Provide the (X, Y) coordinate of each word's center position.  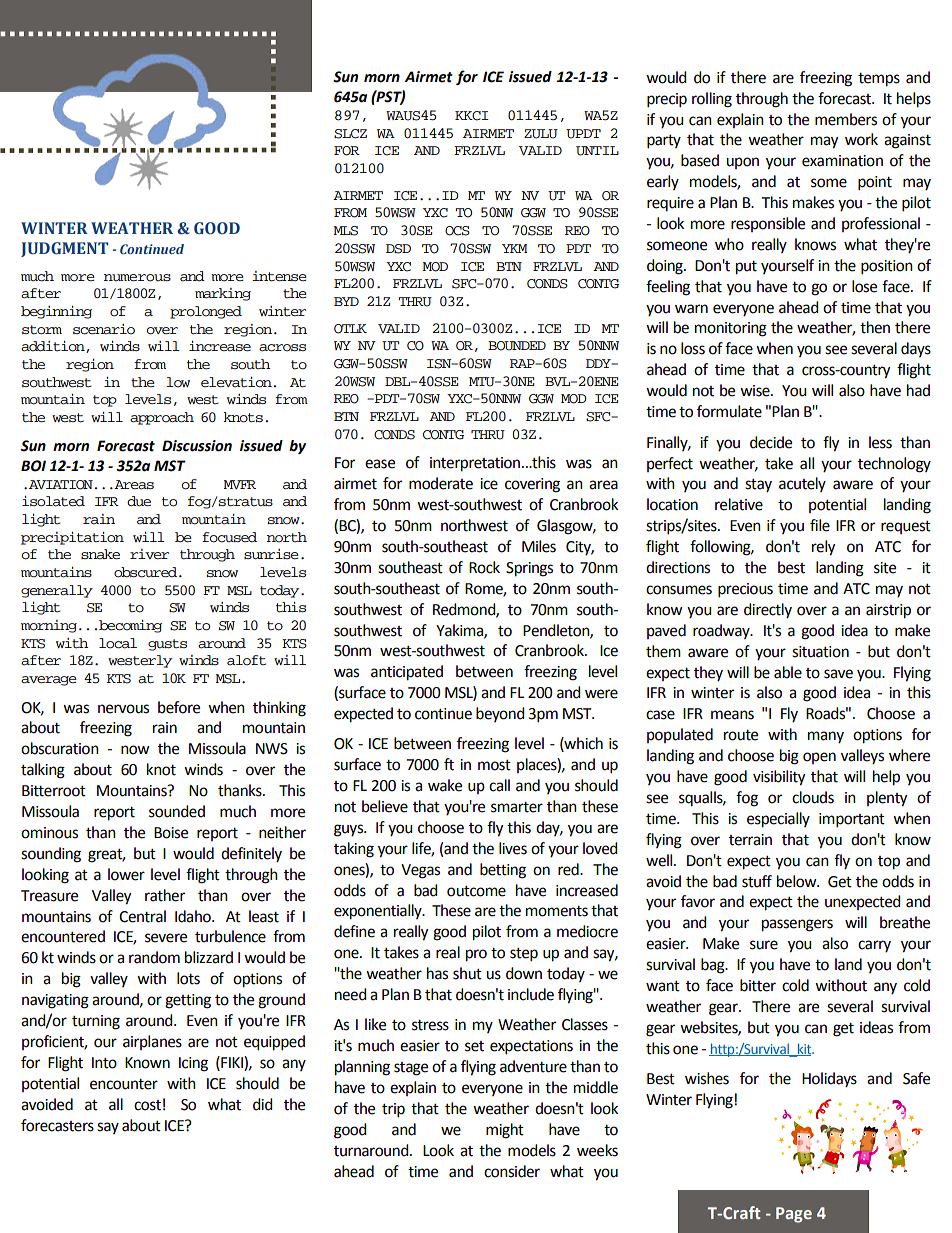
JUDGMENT (64, 249)
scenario (104, 329)
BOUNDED (517, 346)
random (154, 957)
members (846, 119)
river (149, 554)
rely (823, 548)
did (263, 1104)
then (875, 327)
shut (467, 973)
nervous (123, 709)
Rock (484, 567)
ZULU (541, 134)
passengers (797, 925)
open (819, 758)
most (494, 765)
